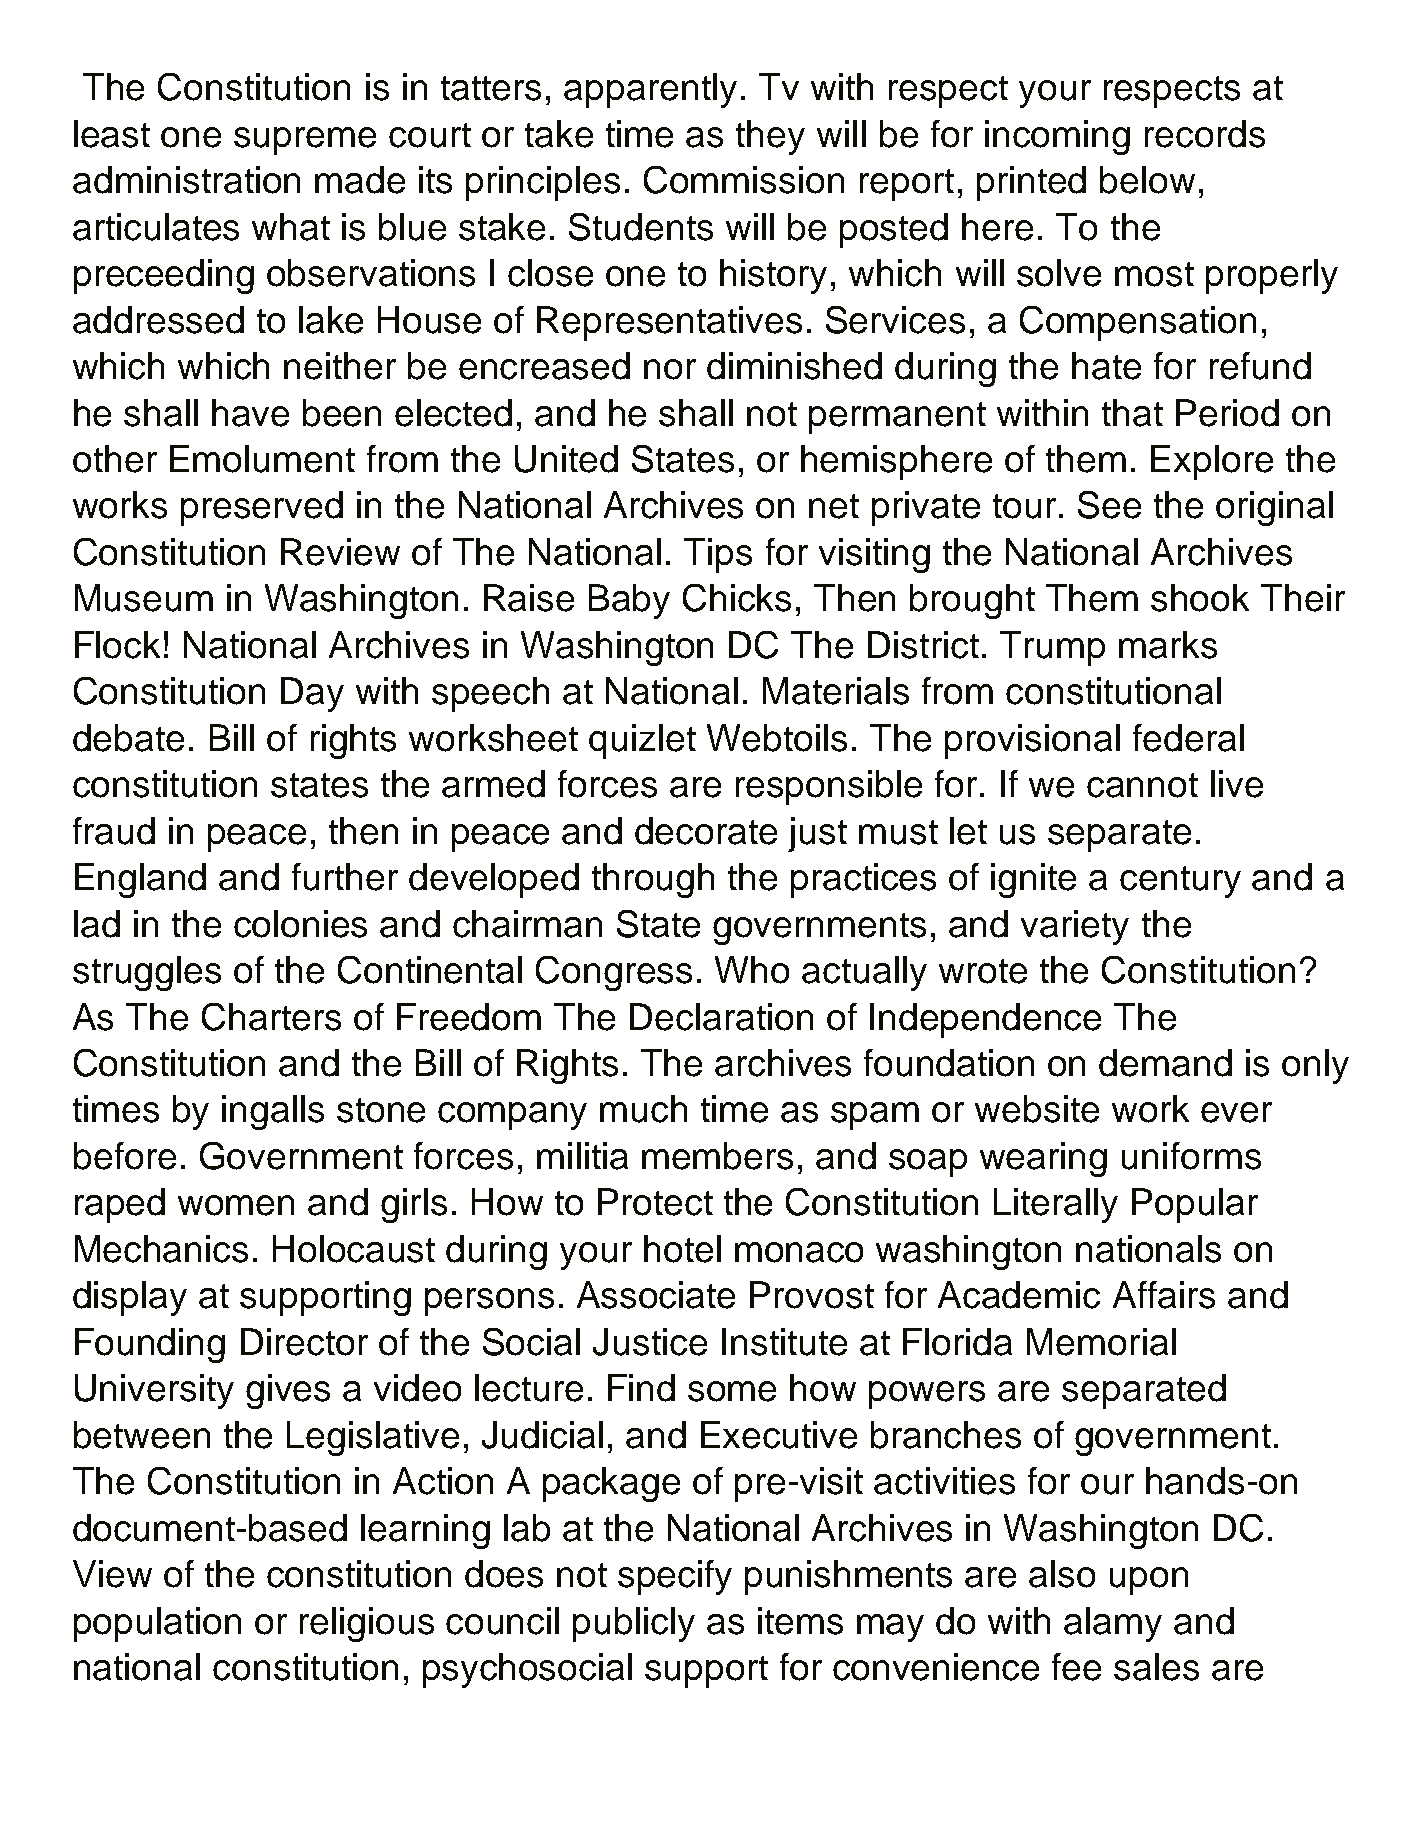 The width and height of the screenshot is (1422, 1840). What do you see at coordinates (273, 1112) in the screenshot?
I see `ingalls` at bounding box center [273, 1112].
